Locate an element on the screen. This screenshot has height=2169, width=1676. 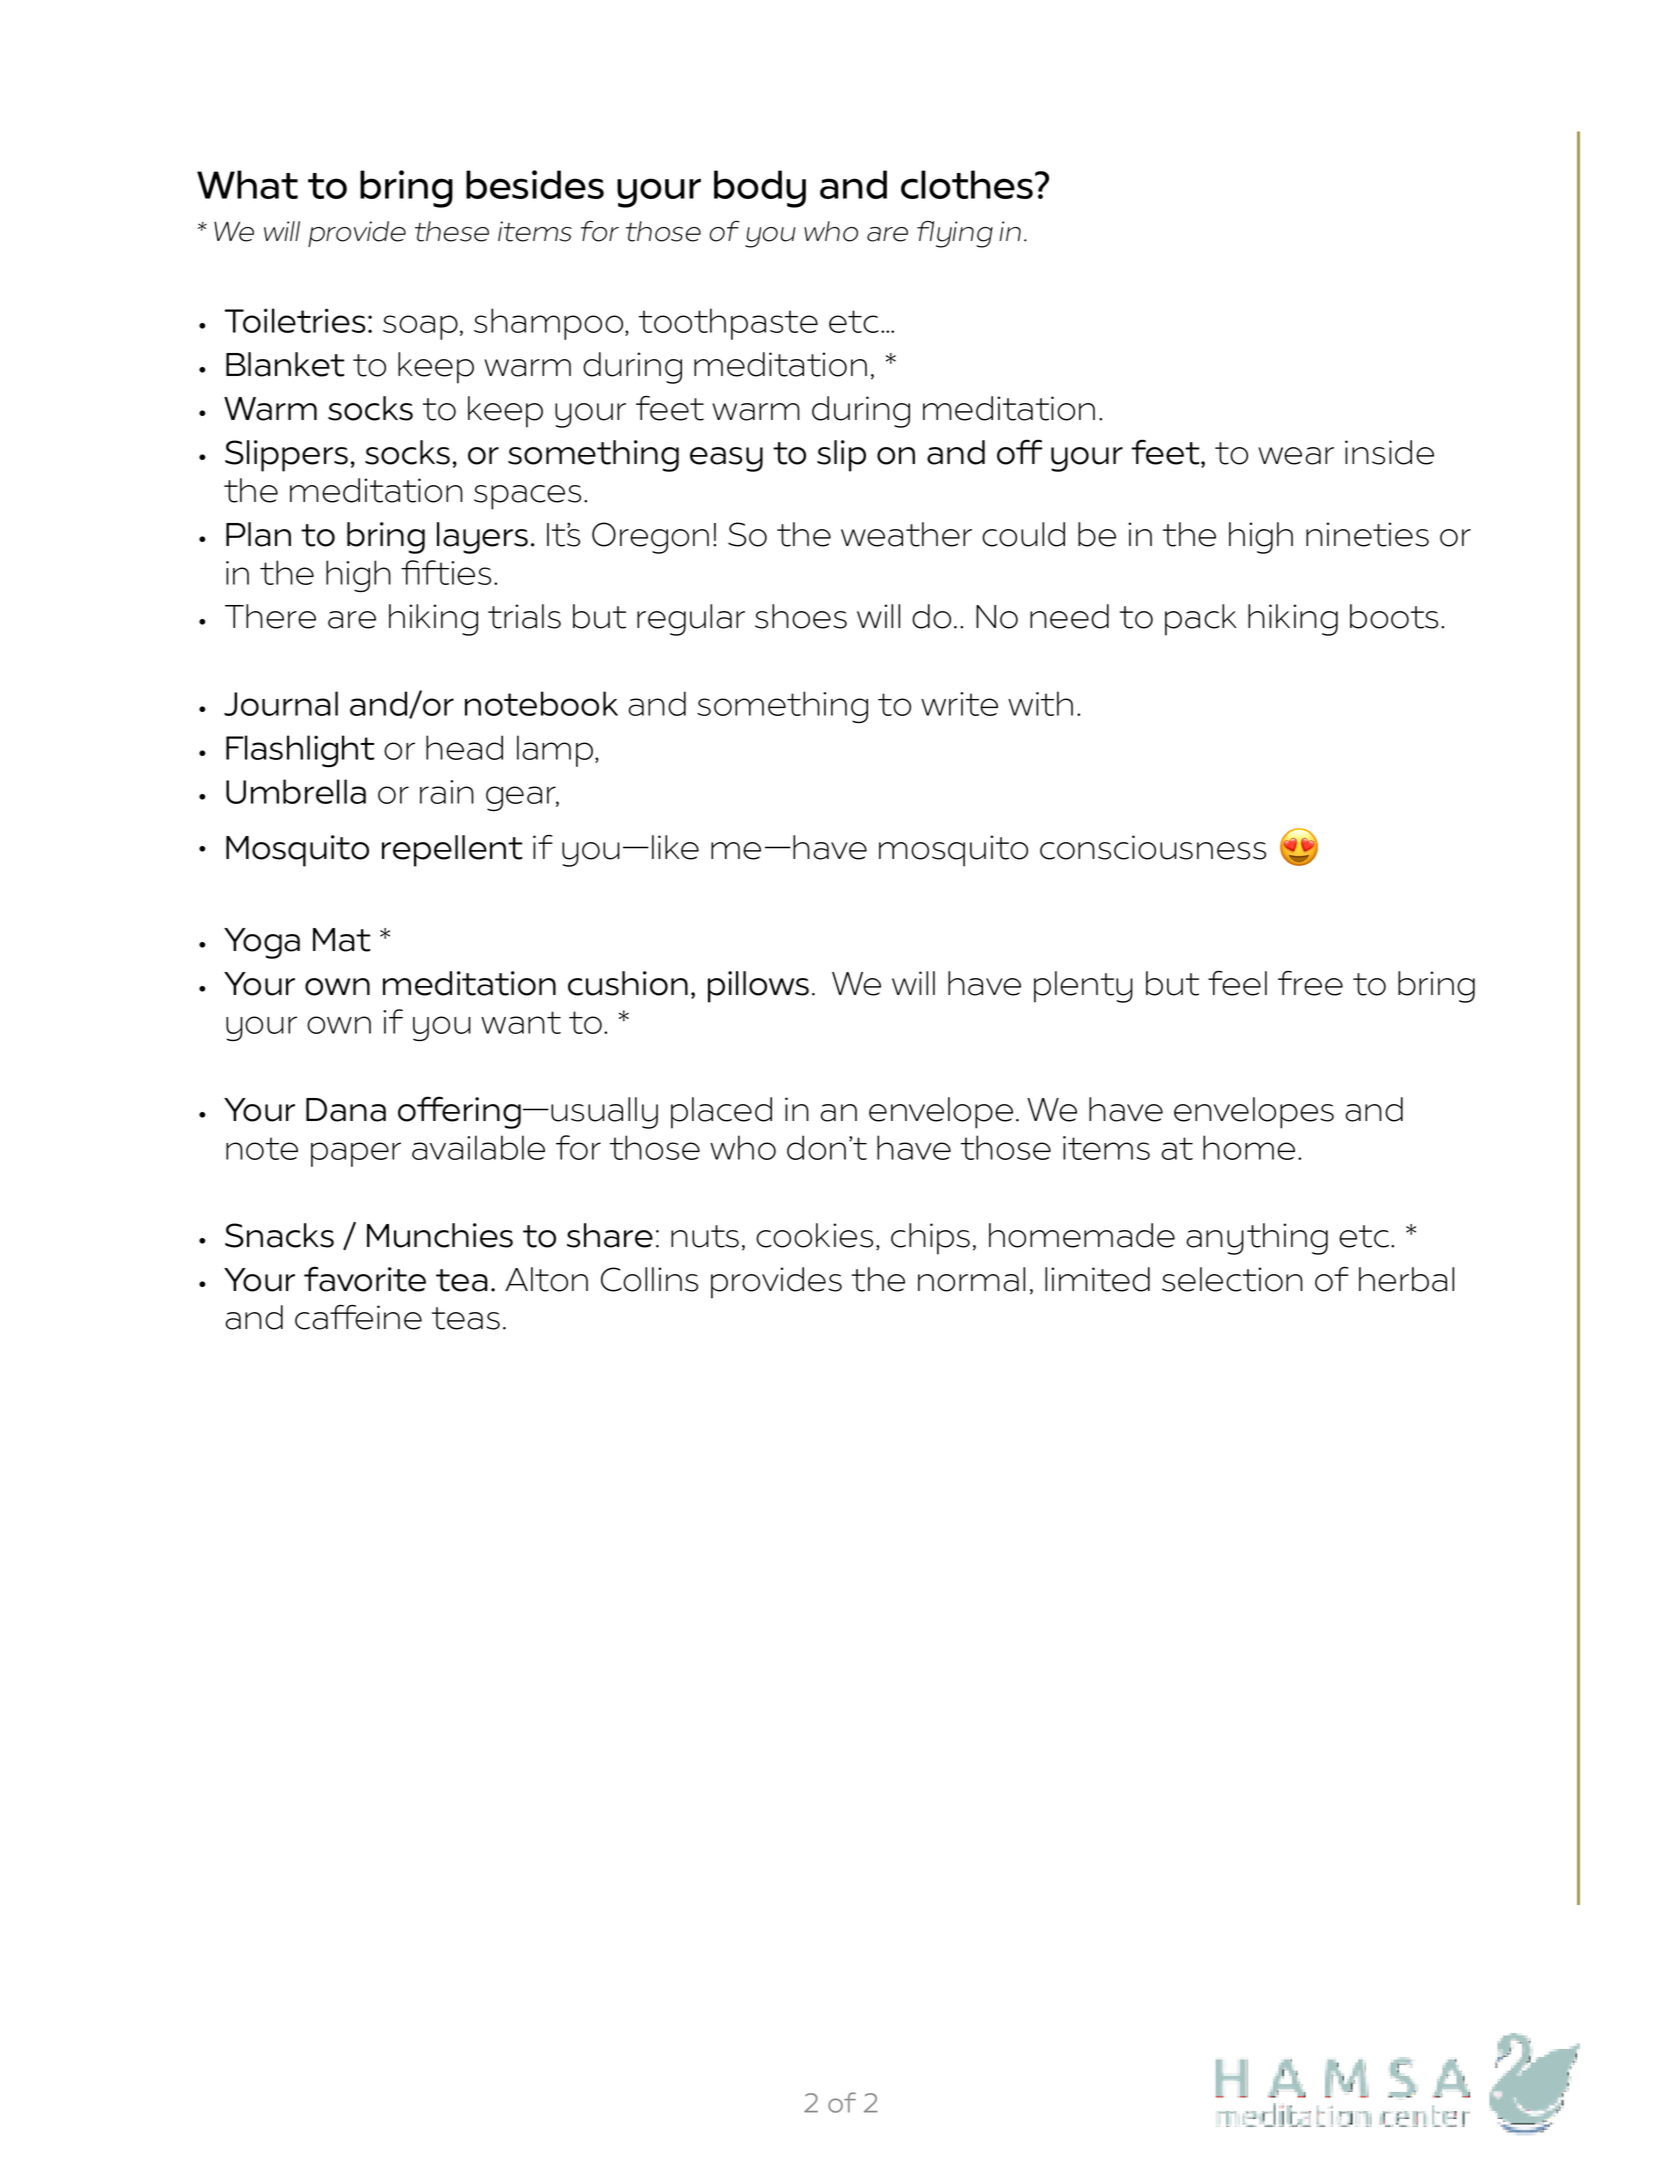
easy is located at coordinates (726, 459).
